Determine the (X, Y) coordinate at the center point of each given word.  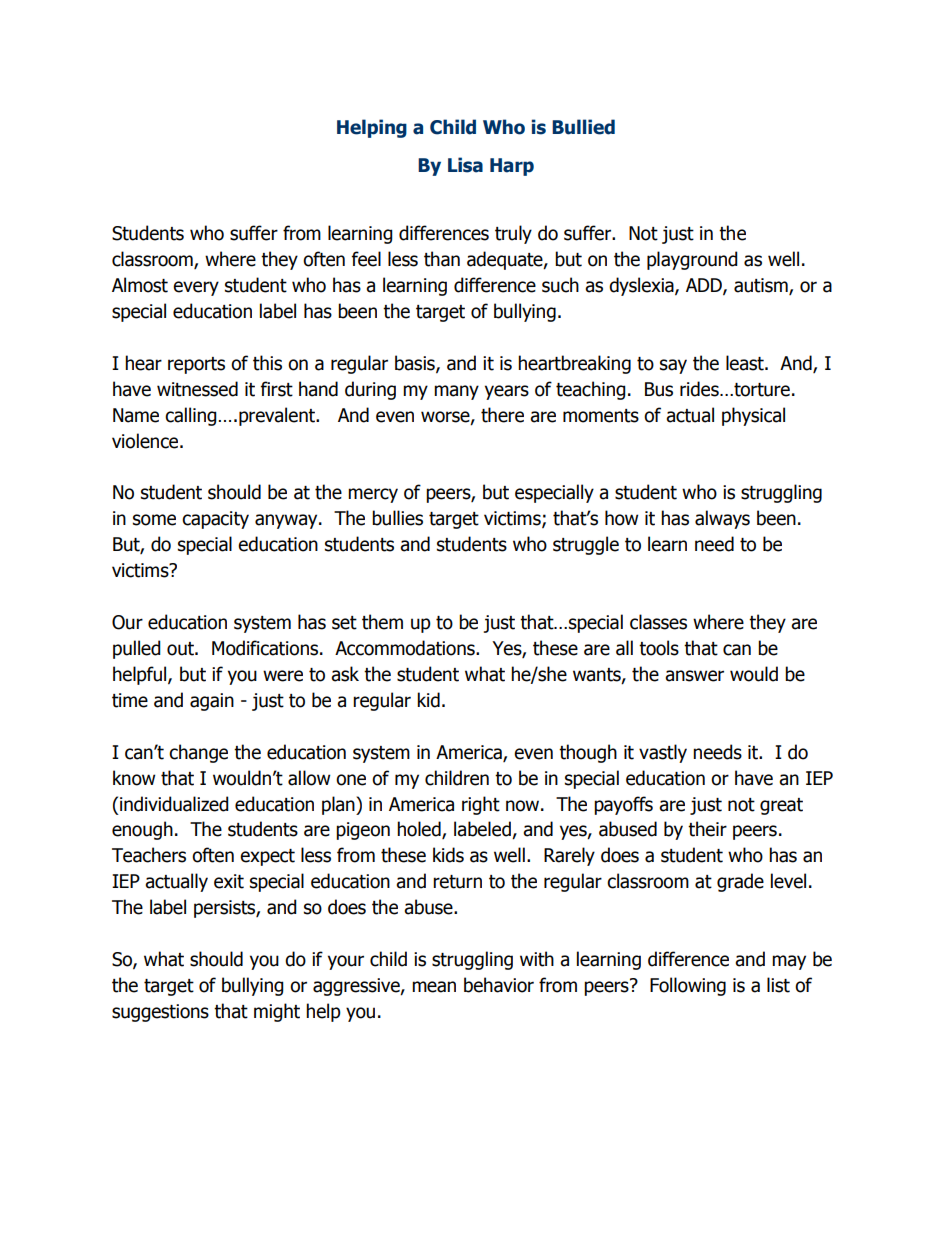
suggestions (160, 1013)
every (196, 288)
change (198, 753)
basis (416, 363)
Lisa (465, 165)
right (481, 805)
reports (196, 365)
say (673, 366)
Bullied (583, 127)
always (722, 519)
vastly (663, 753)
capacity (215, 520)
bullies (397, 518)
